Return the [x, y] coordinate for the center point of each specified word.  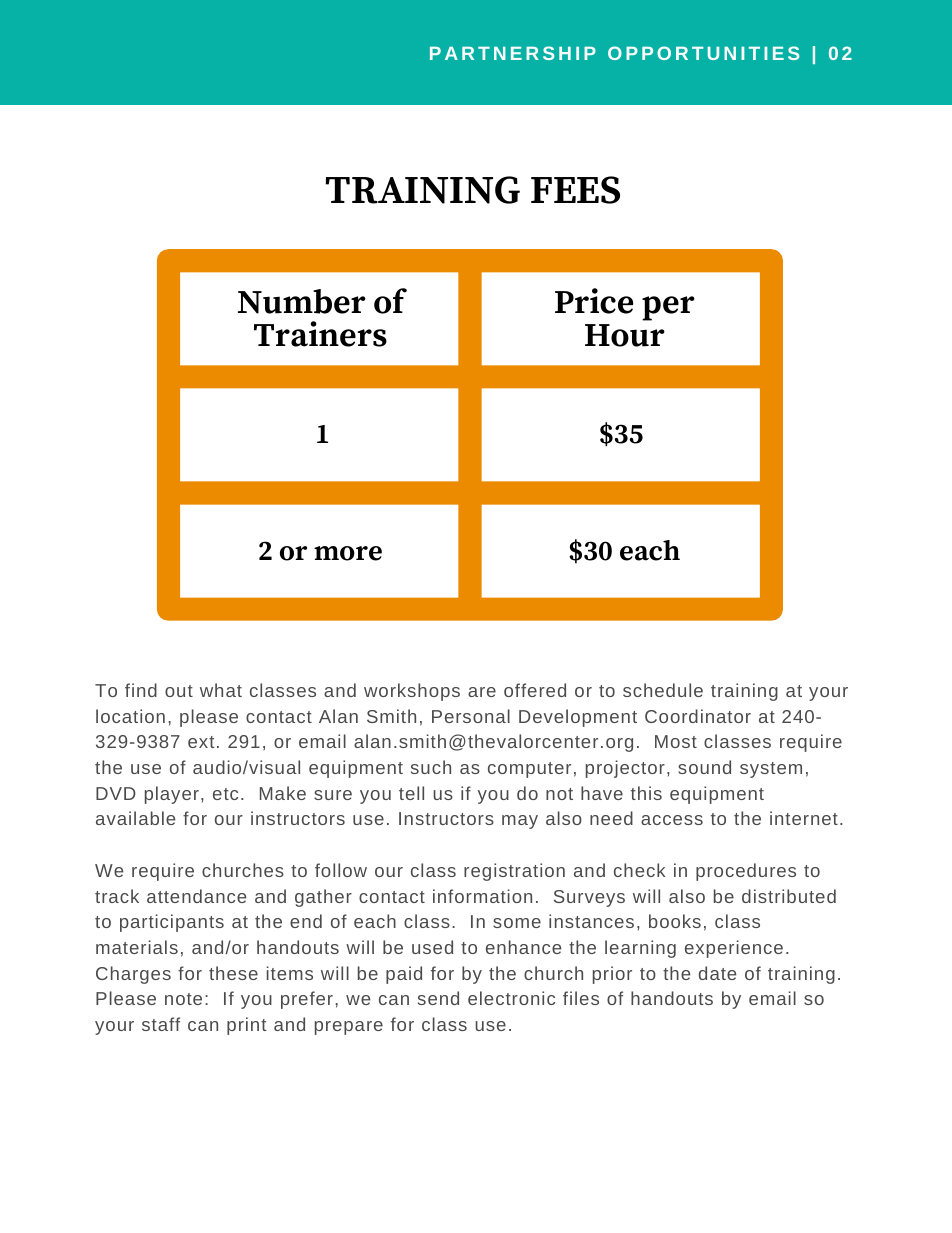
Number [302, 301]
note [183, 999]
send [438, 998]
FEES [575, 190]
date [717, 973]
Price [594, 301]
